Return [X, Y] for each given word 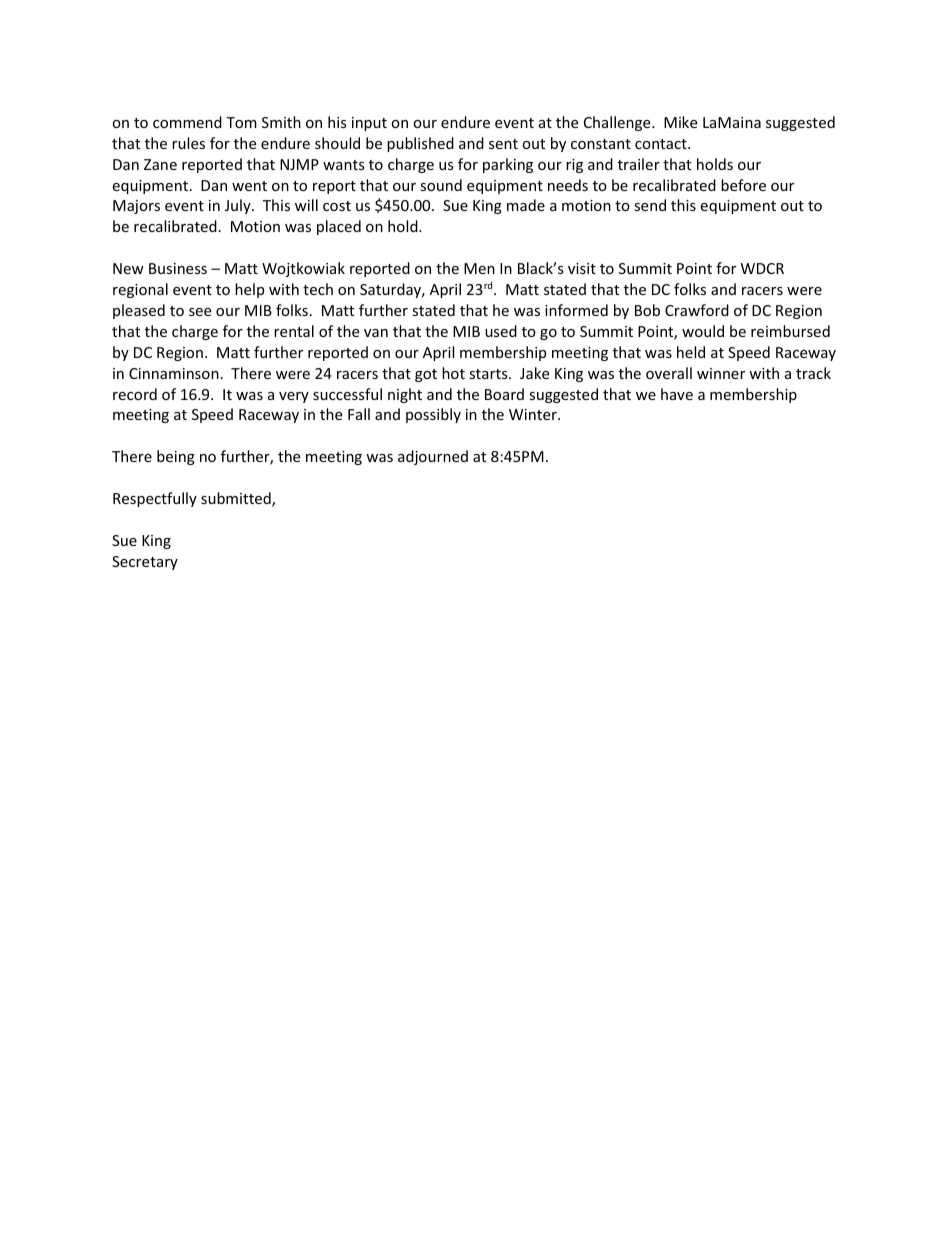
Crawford [697, 310]
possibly [433, 415]
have [677, 394]
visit [582, 268]
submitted [237, 499]
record [135, 394]
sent [503, 144]
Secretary [145, 563]
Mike [680, 122]
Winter [534, 414]
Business [178, 268]
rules [188, 143]
